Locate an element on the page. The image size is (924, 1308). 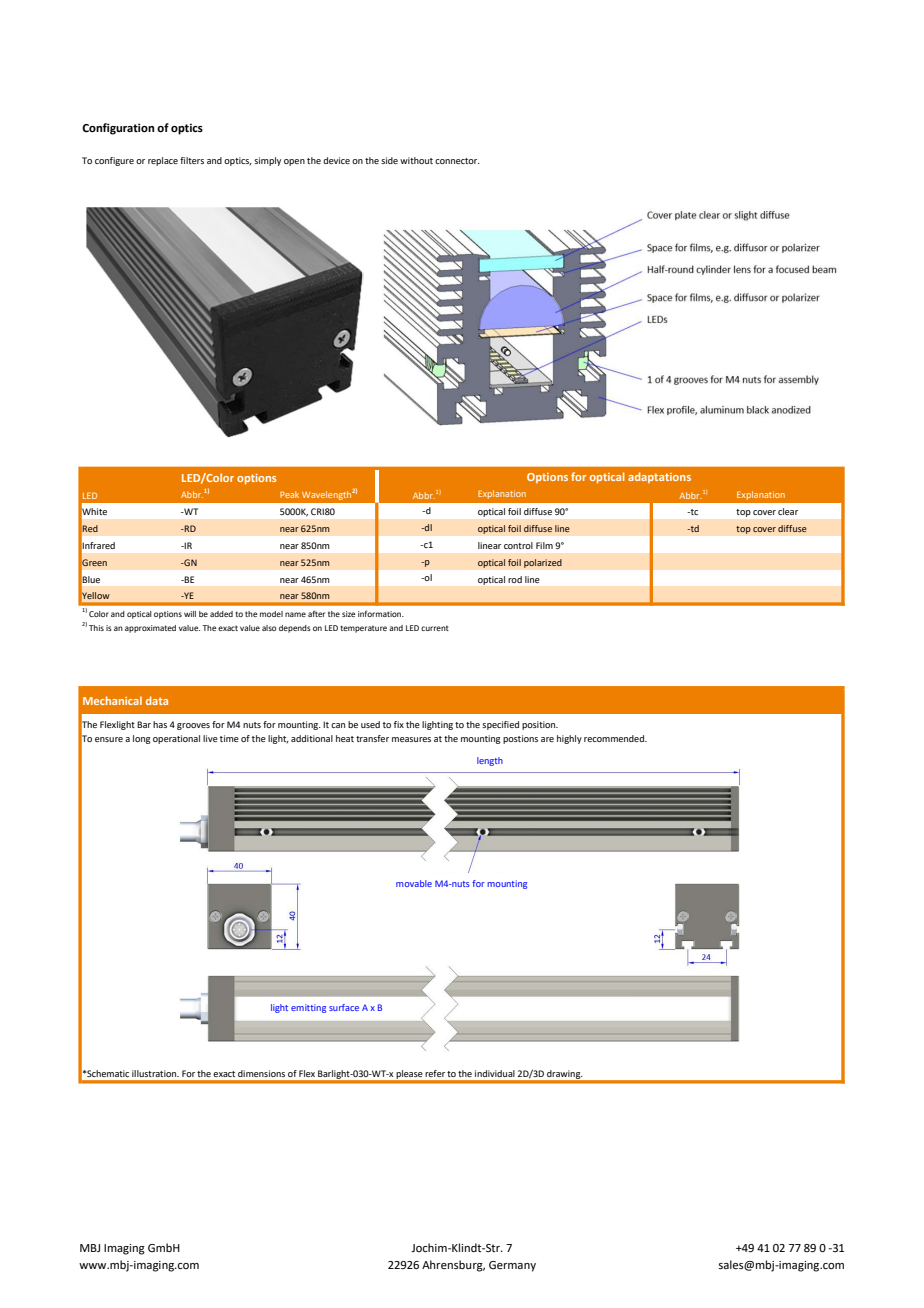
filters is located at coordinates (192, 160).
